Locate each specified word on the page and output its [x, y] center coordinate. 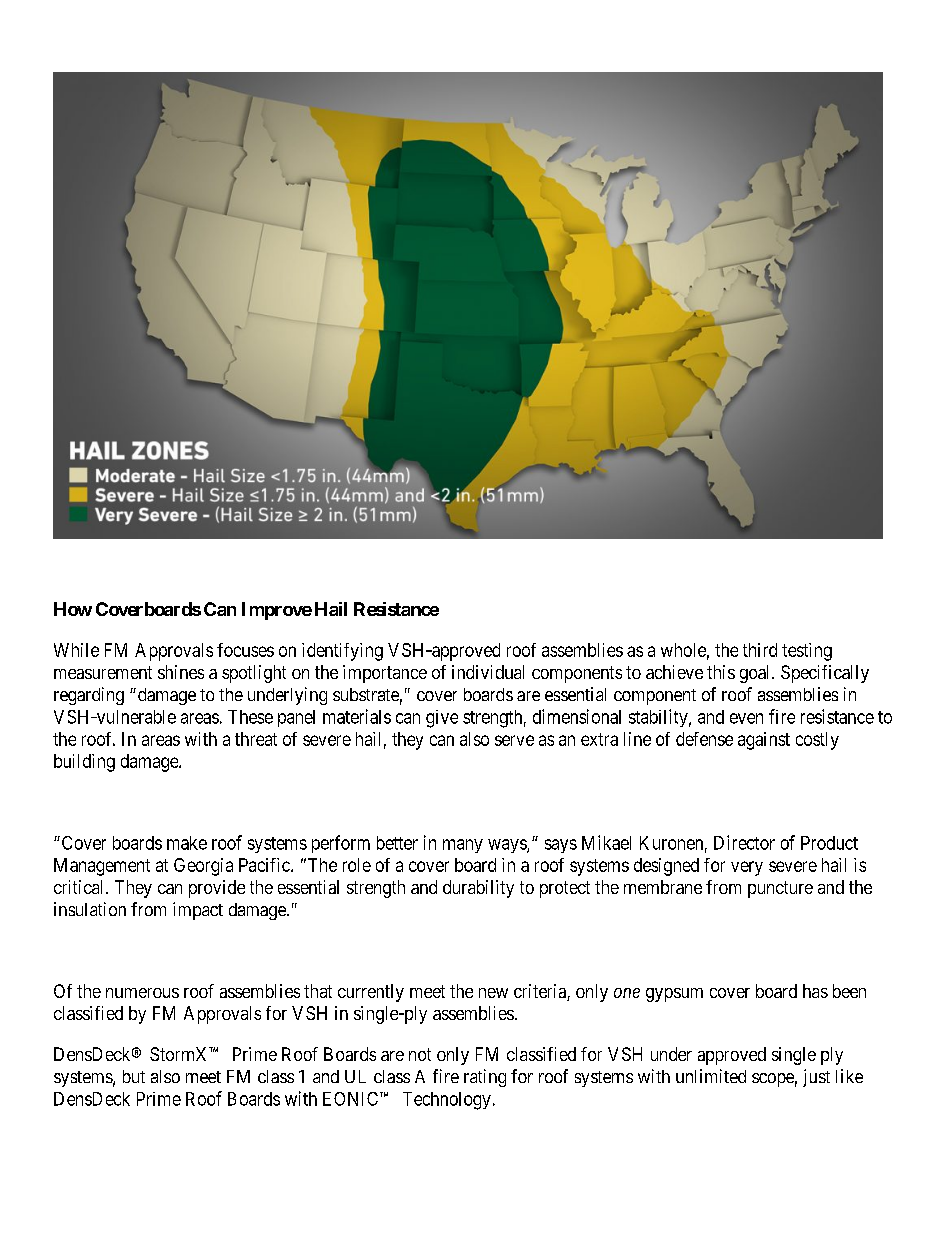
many [463, 846]
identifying [342, 652]
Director [744, 842]
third [760, 650]
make [187, 843]
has [815, 991]
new [493, 993]
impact [198, 911]
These [250, 717]
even [746, 718]
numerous [142, 993]
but [134, 1076]
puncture [780, 889]
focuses [245, 650]
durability [478, 889]
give [442, 719]
